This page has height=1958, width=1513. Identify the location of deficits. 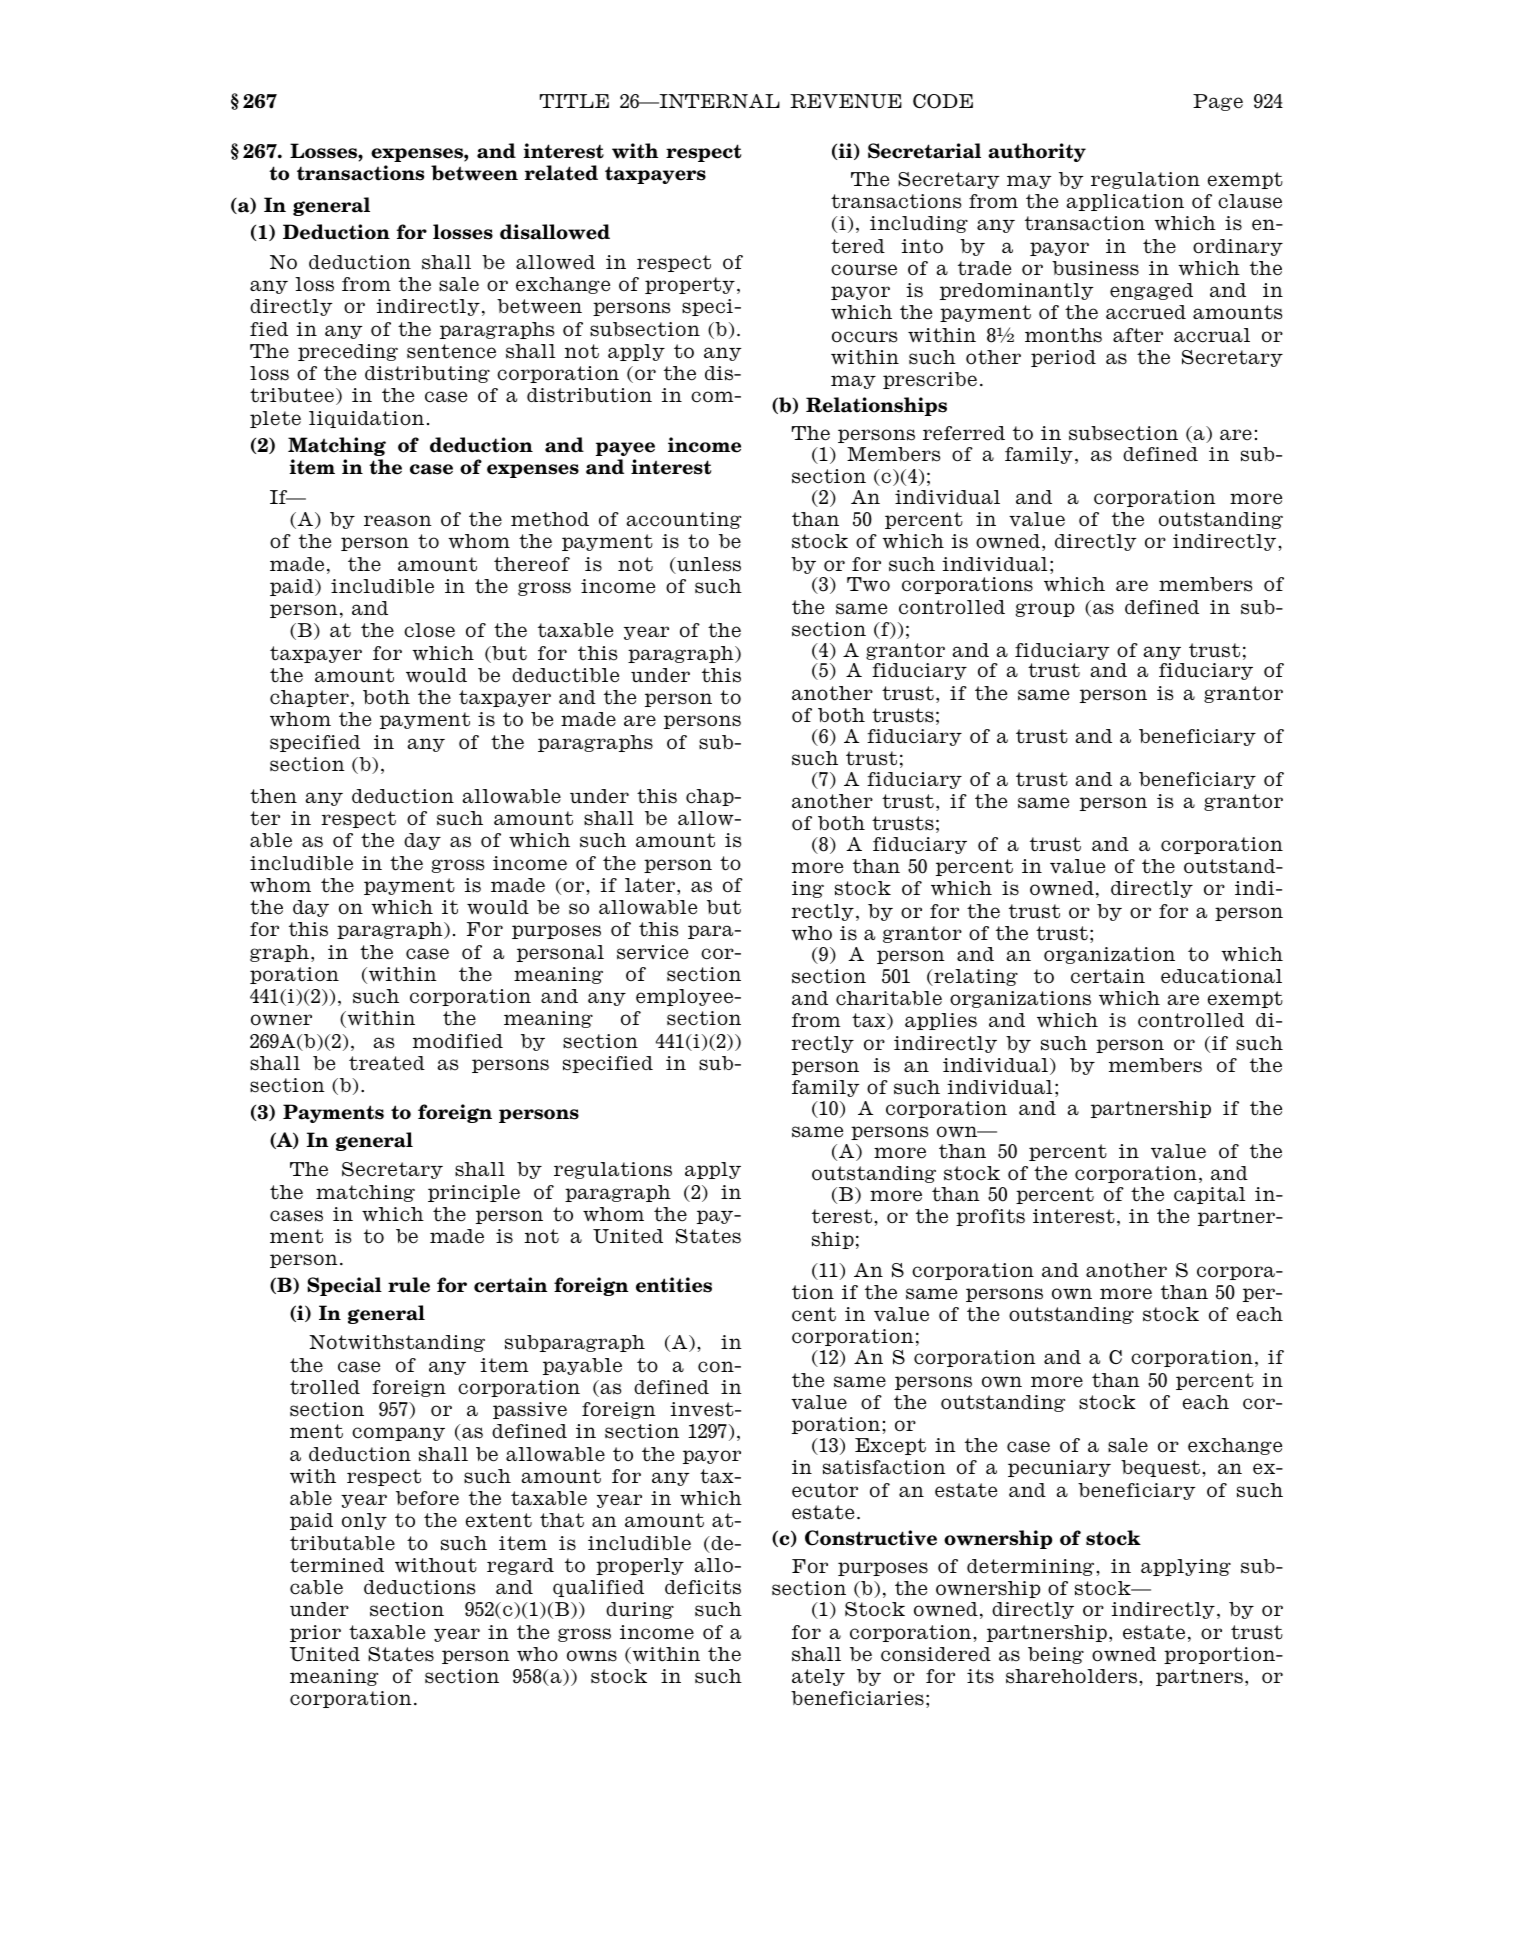
(703, 1587).
